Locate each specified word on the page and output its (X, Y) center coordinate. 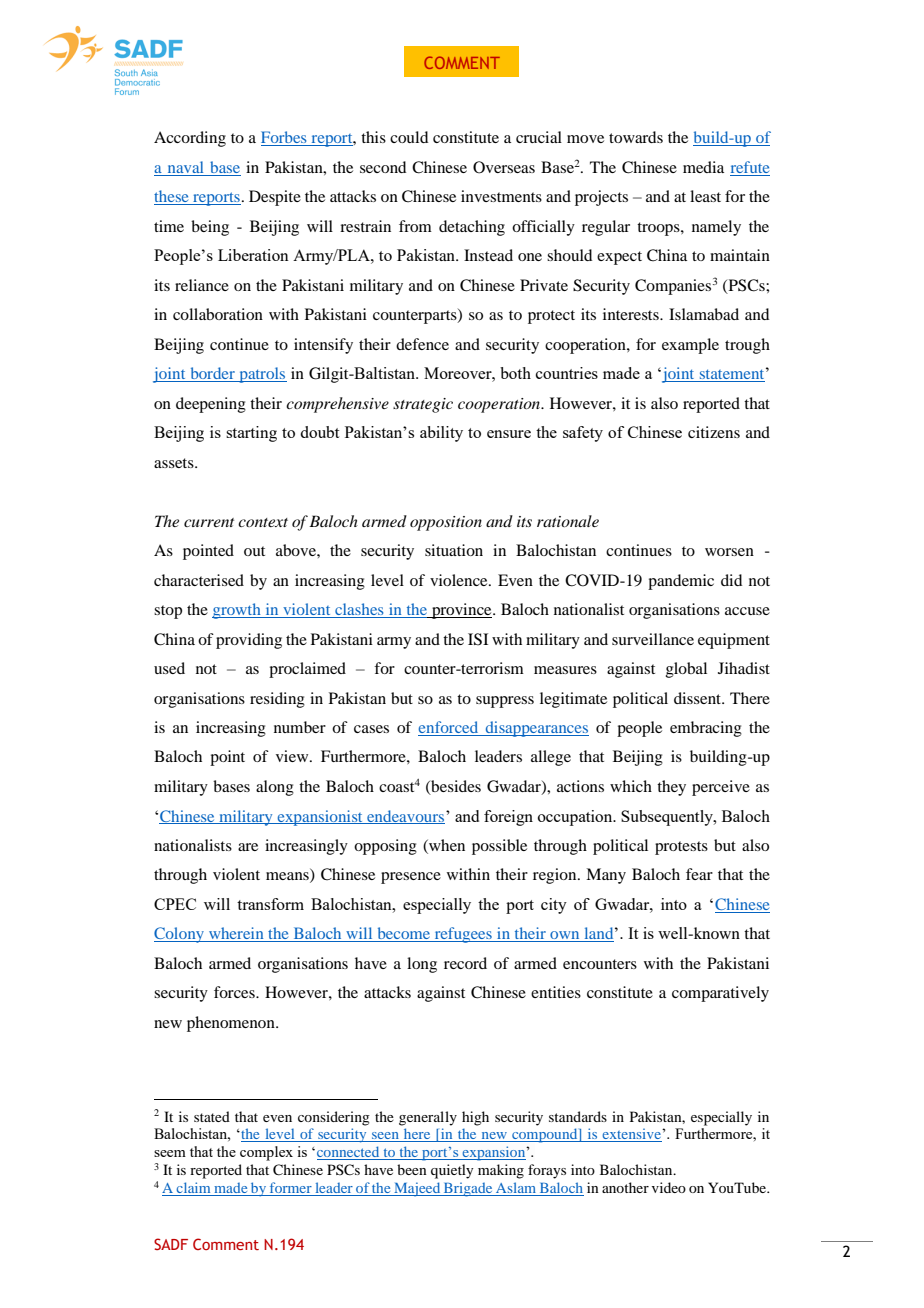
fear (699, 874)
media (703, 167)
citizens (714, 432)
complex (266, 1153)
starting (251, 434)
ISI (478, 639)
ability (441, 434)
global (686, 670)
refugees (463, 935)
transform (270, 904)
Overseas (504, 167)
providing (249, 641)
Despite (275, 198)
